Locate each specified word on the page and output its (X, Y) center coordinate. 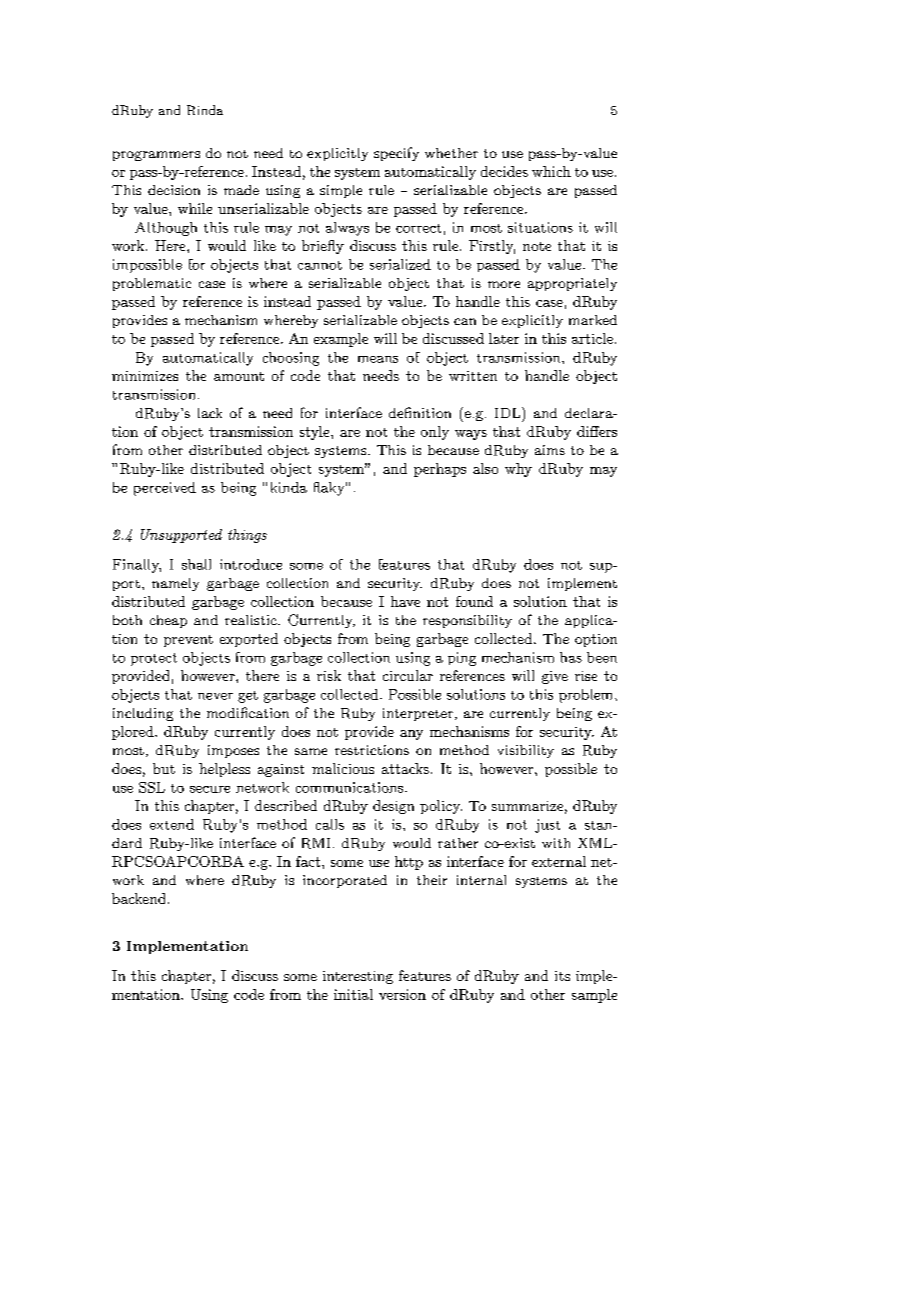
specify (396, 154)
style (316, 433)
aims (550, 450)
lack (210, 413)
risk (329, 675)
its (562, 976)
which (551, 171)
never (215, 696)
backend (138, 898)
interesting (358, 977)
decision (174, 190)
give (555, 677)
